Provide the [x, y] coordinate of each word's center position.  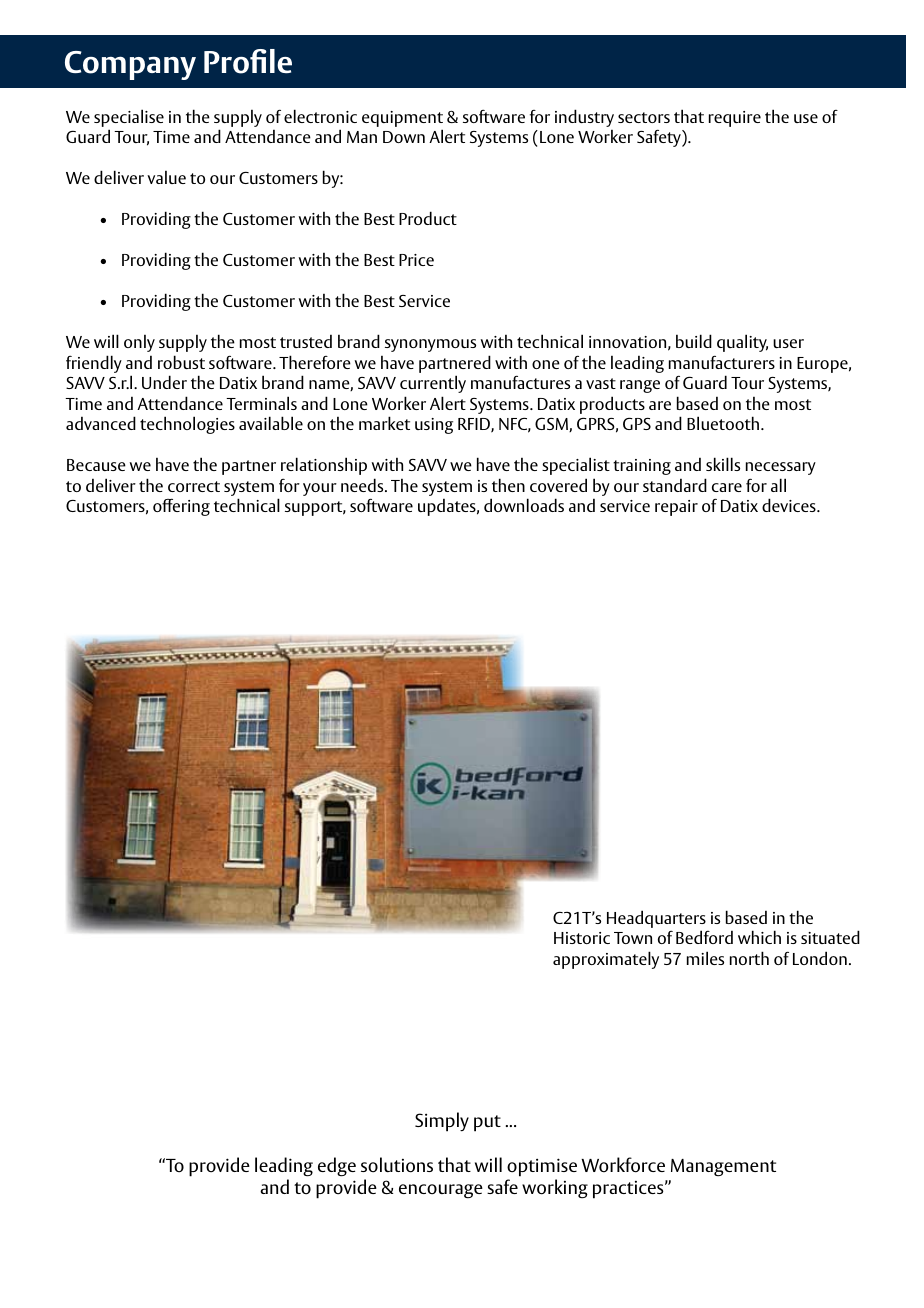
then [508, 485]
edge [337, 1167]
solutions [397, 1165]
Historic [582, 938]
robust [181, 362]
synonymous [430, 345]
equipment [402, 119]
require [735, 119]
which [759, 937]
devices [790, 505]
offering [181, 507]
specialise [129, 118]
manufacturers [722, 362]
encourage [441, 1191]
